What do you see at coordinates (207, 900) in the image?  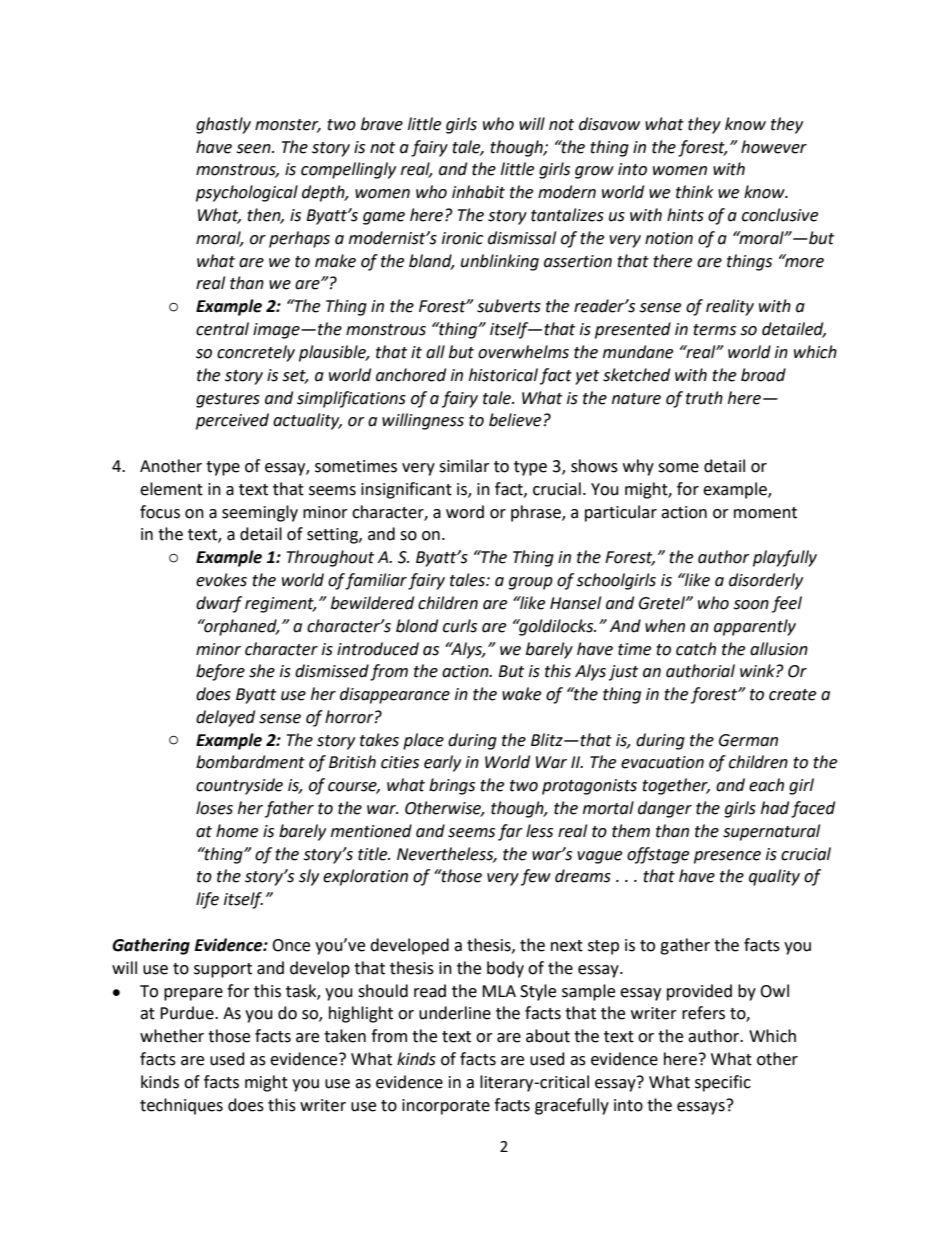 I see `life` at bounding box center [207, 900].
